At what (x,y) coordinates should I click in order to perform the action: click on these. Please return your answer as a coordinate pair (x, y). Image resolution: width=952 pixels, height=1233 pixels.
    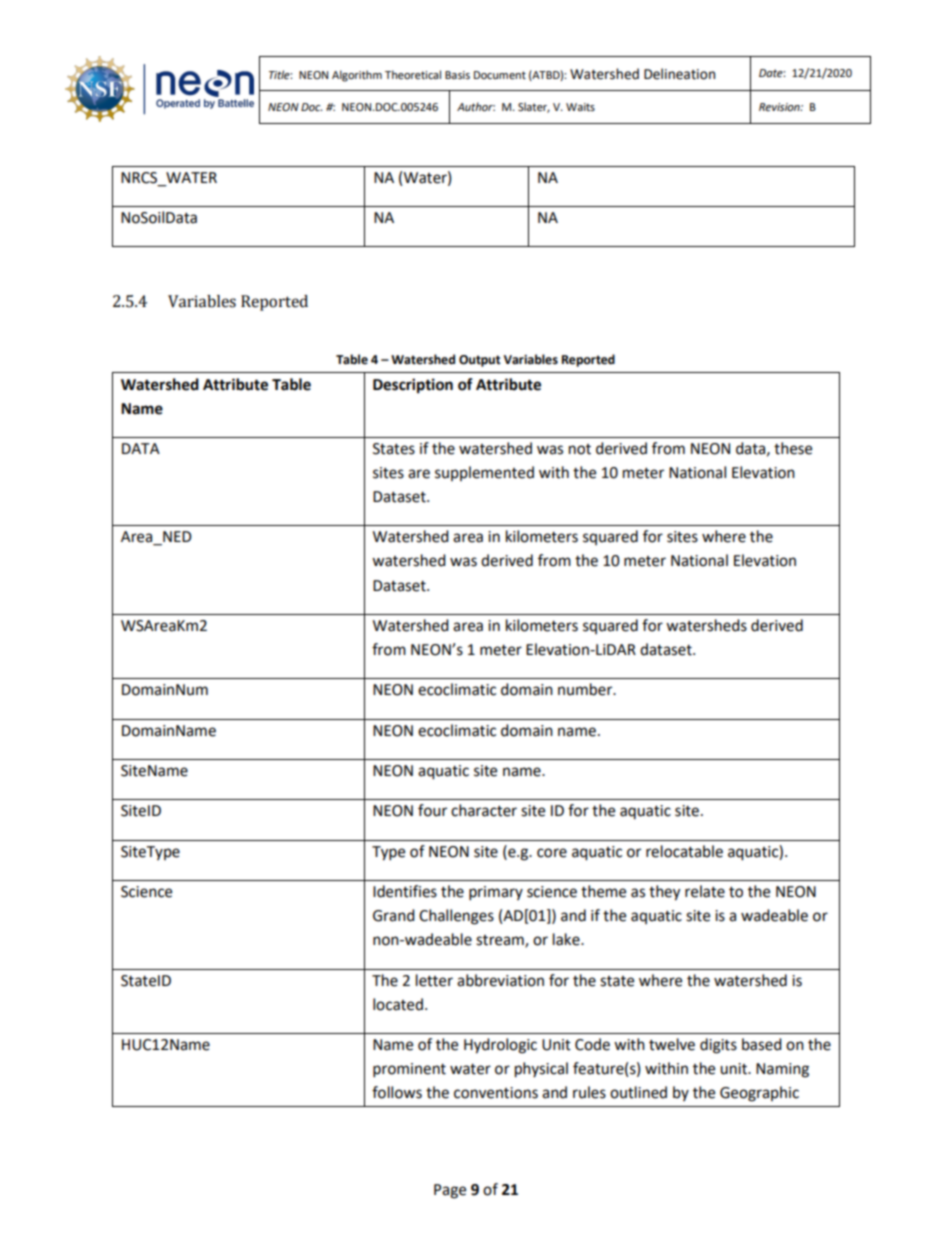
    Looking at the image, I should click on (793, 448).
